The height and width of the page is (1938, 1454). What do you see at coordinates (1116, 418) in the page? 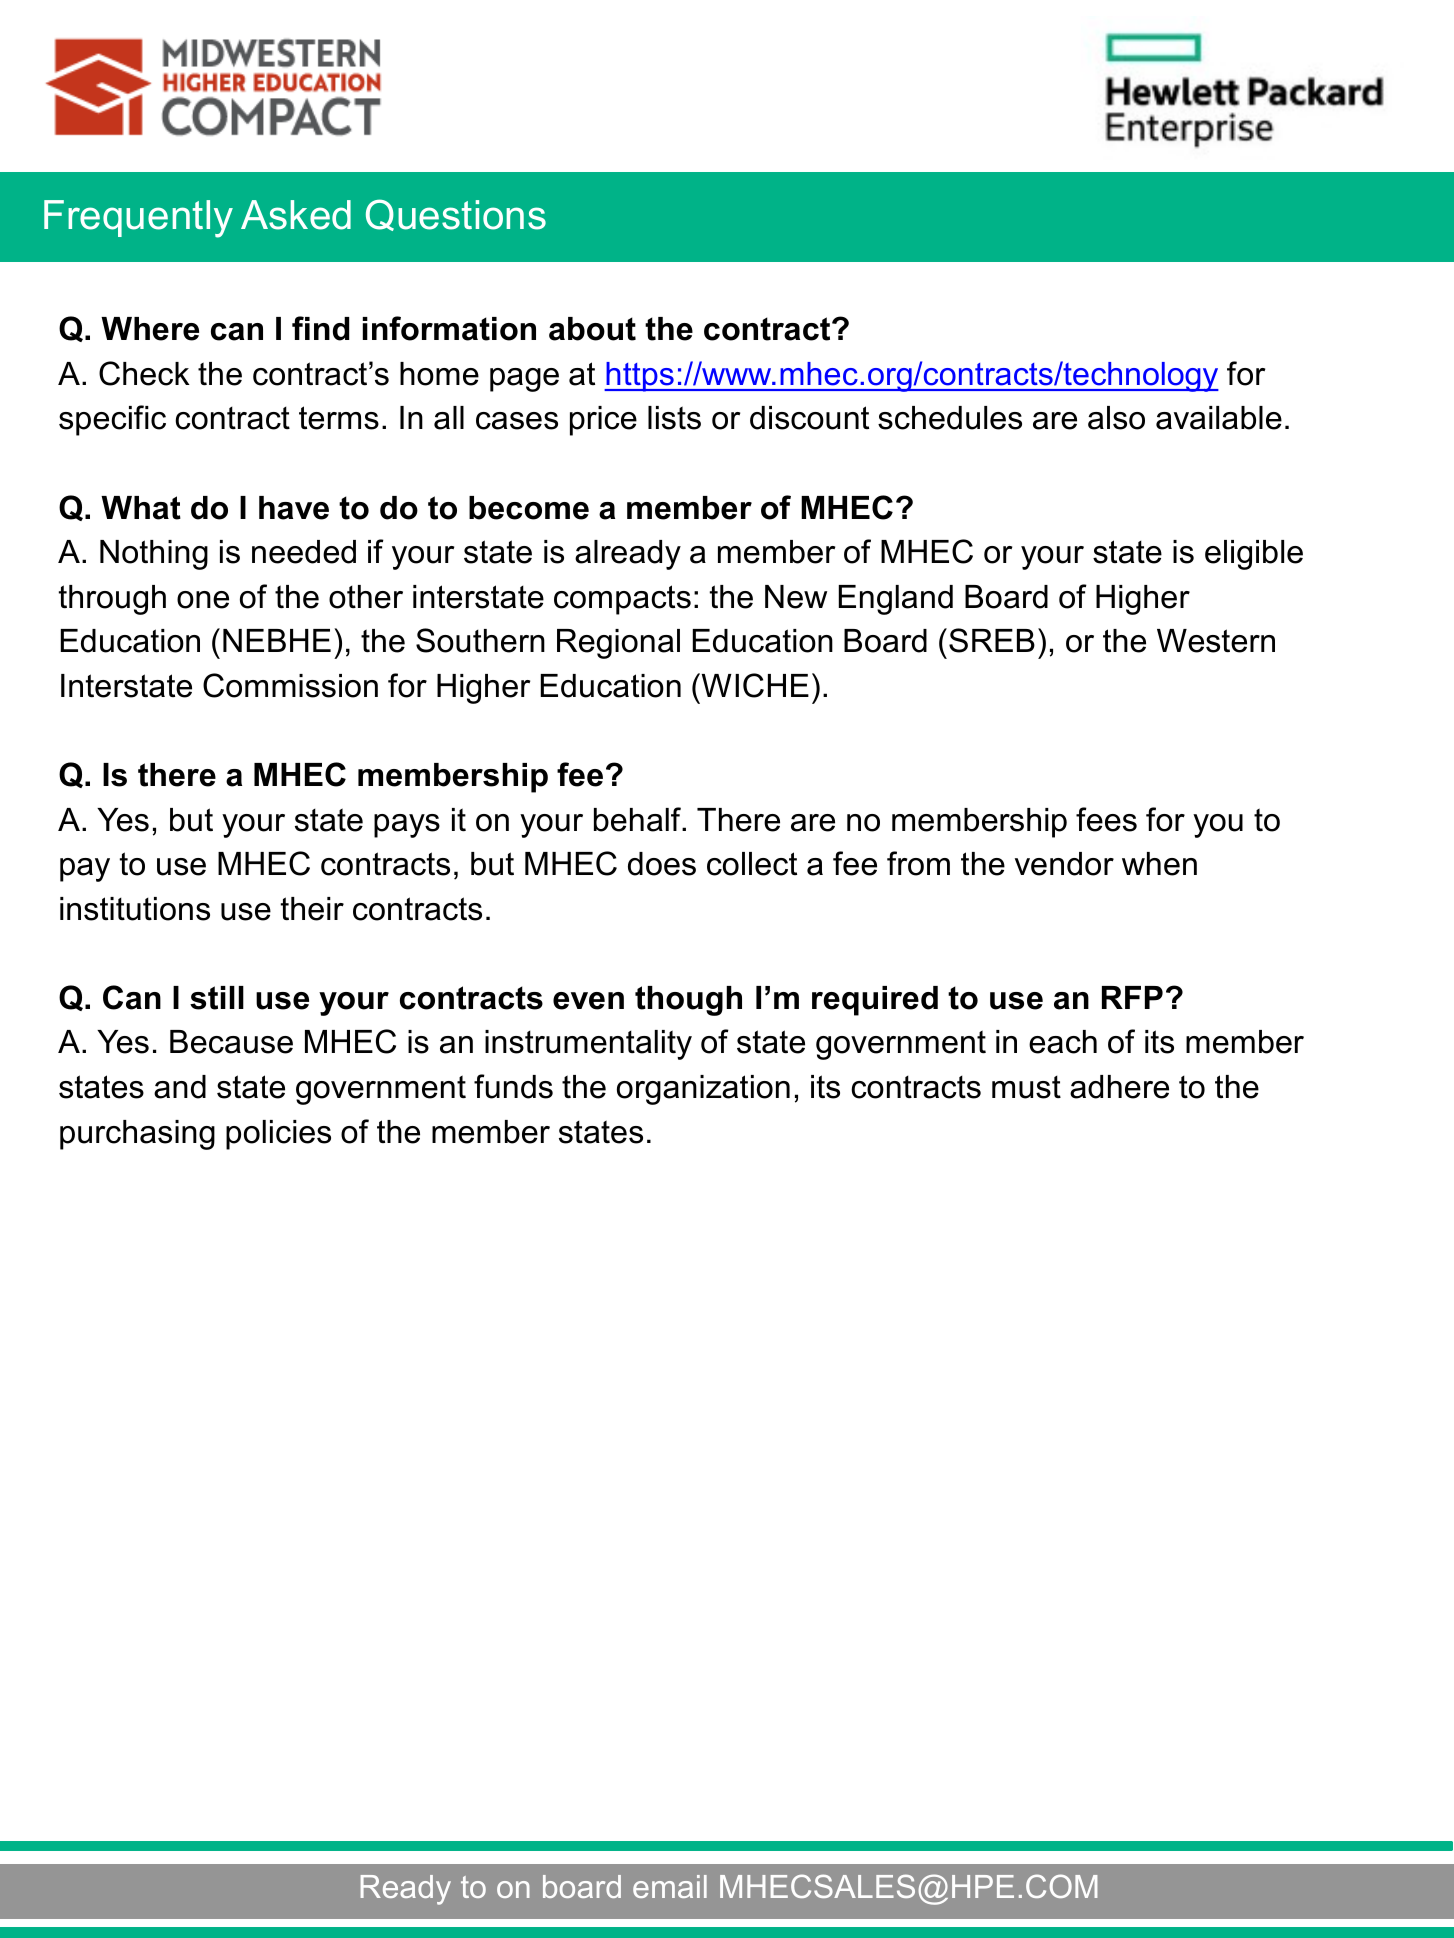
I see `also` at bounding box center [1116, 418].
